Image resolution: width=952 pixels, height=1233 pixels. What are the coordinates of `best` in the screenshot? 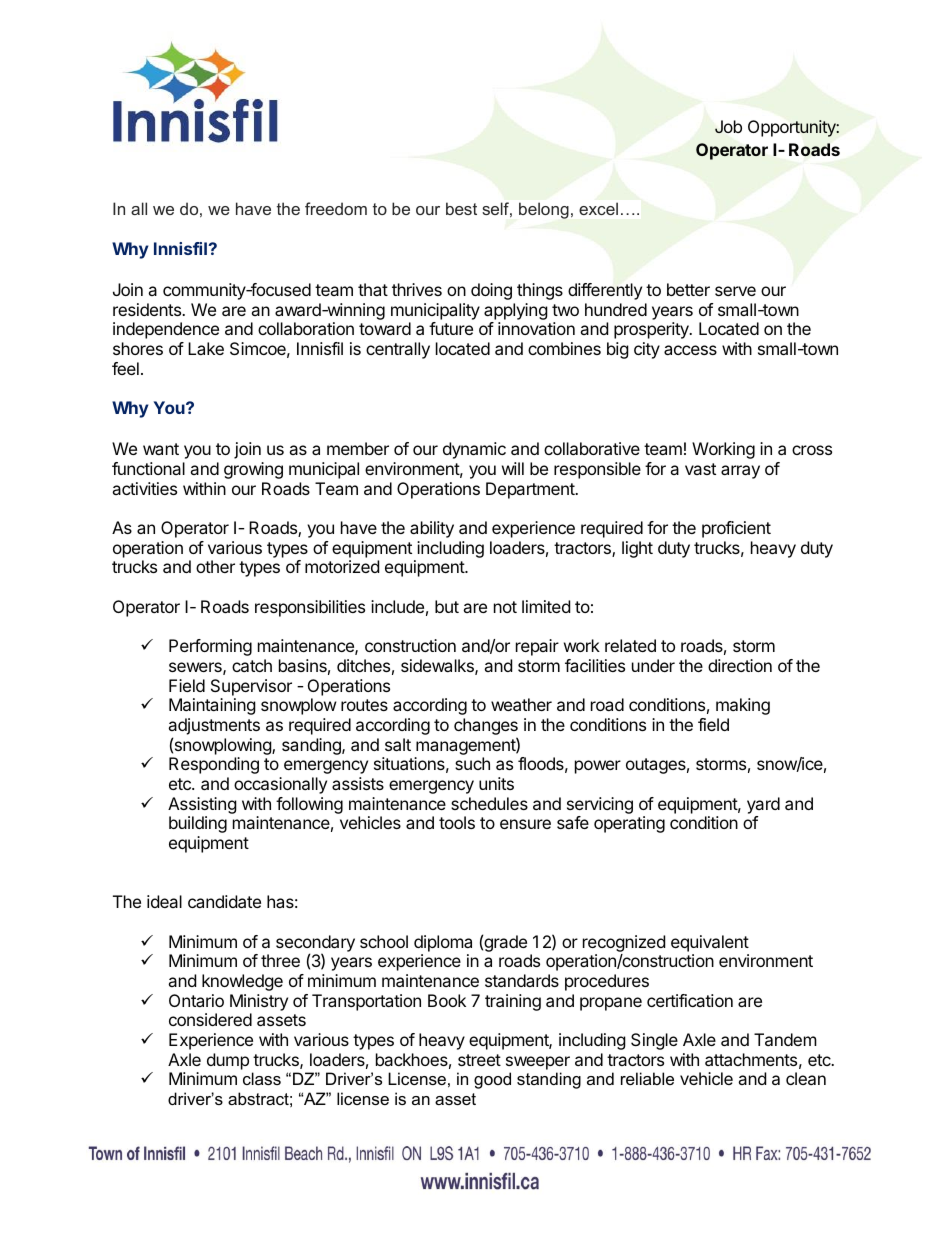 It's located at (461, 208).
